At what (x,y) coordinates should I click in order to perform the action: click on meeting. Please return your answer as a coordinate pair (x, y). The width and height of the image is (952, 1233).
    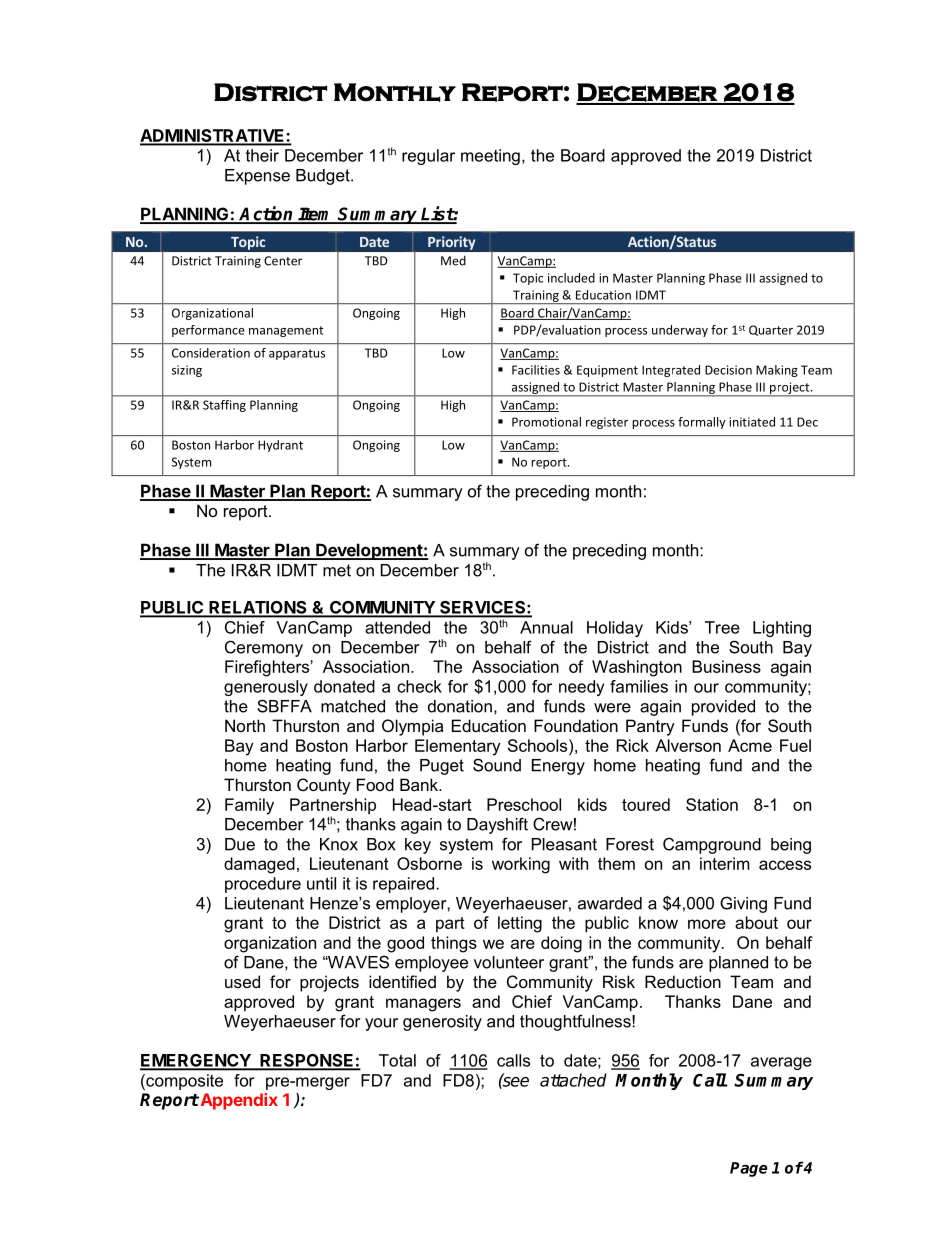
    Looking at the image, I should click on (490, 157).
